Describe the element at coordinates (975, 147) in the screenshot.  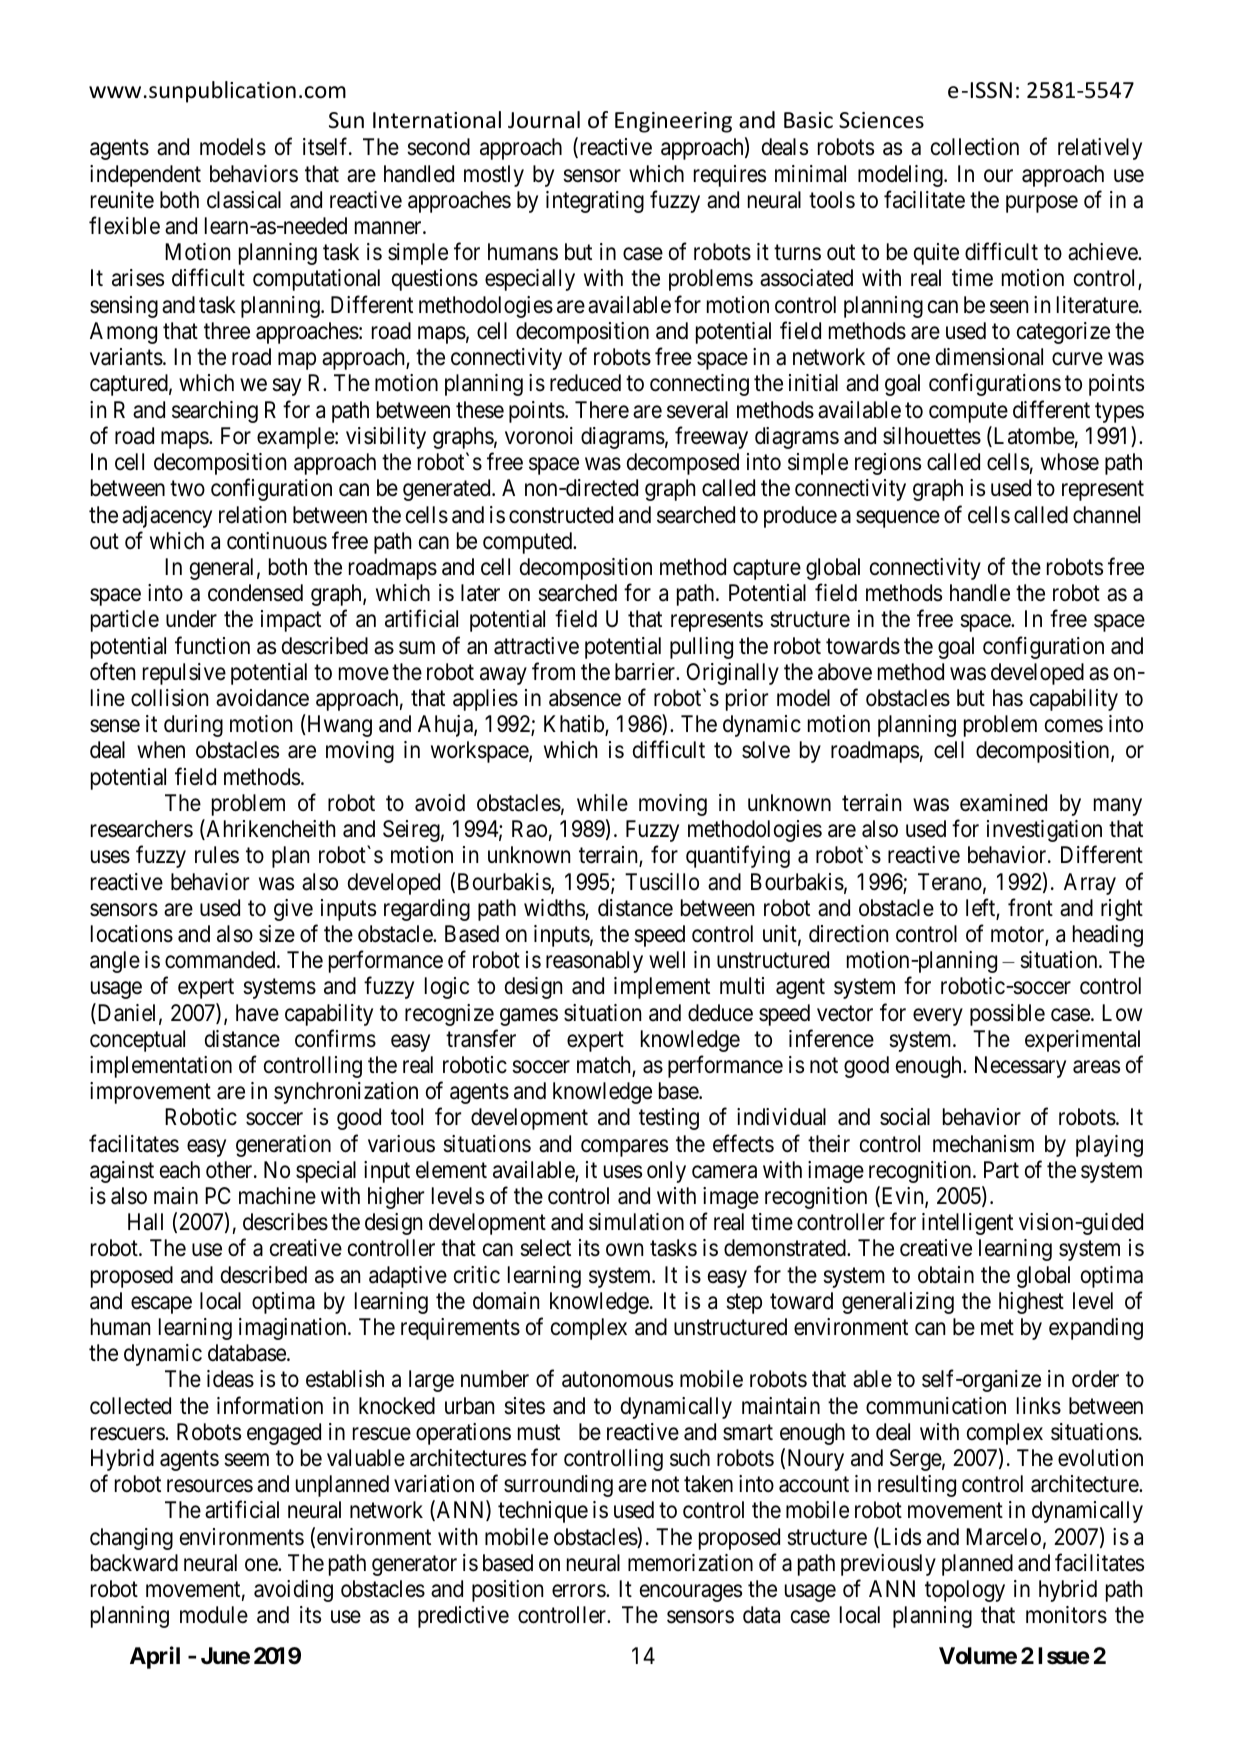
I see `collection` at that location.
